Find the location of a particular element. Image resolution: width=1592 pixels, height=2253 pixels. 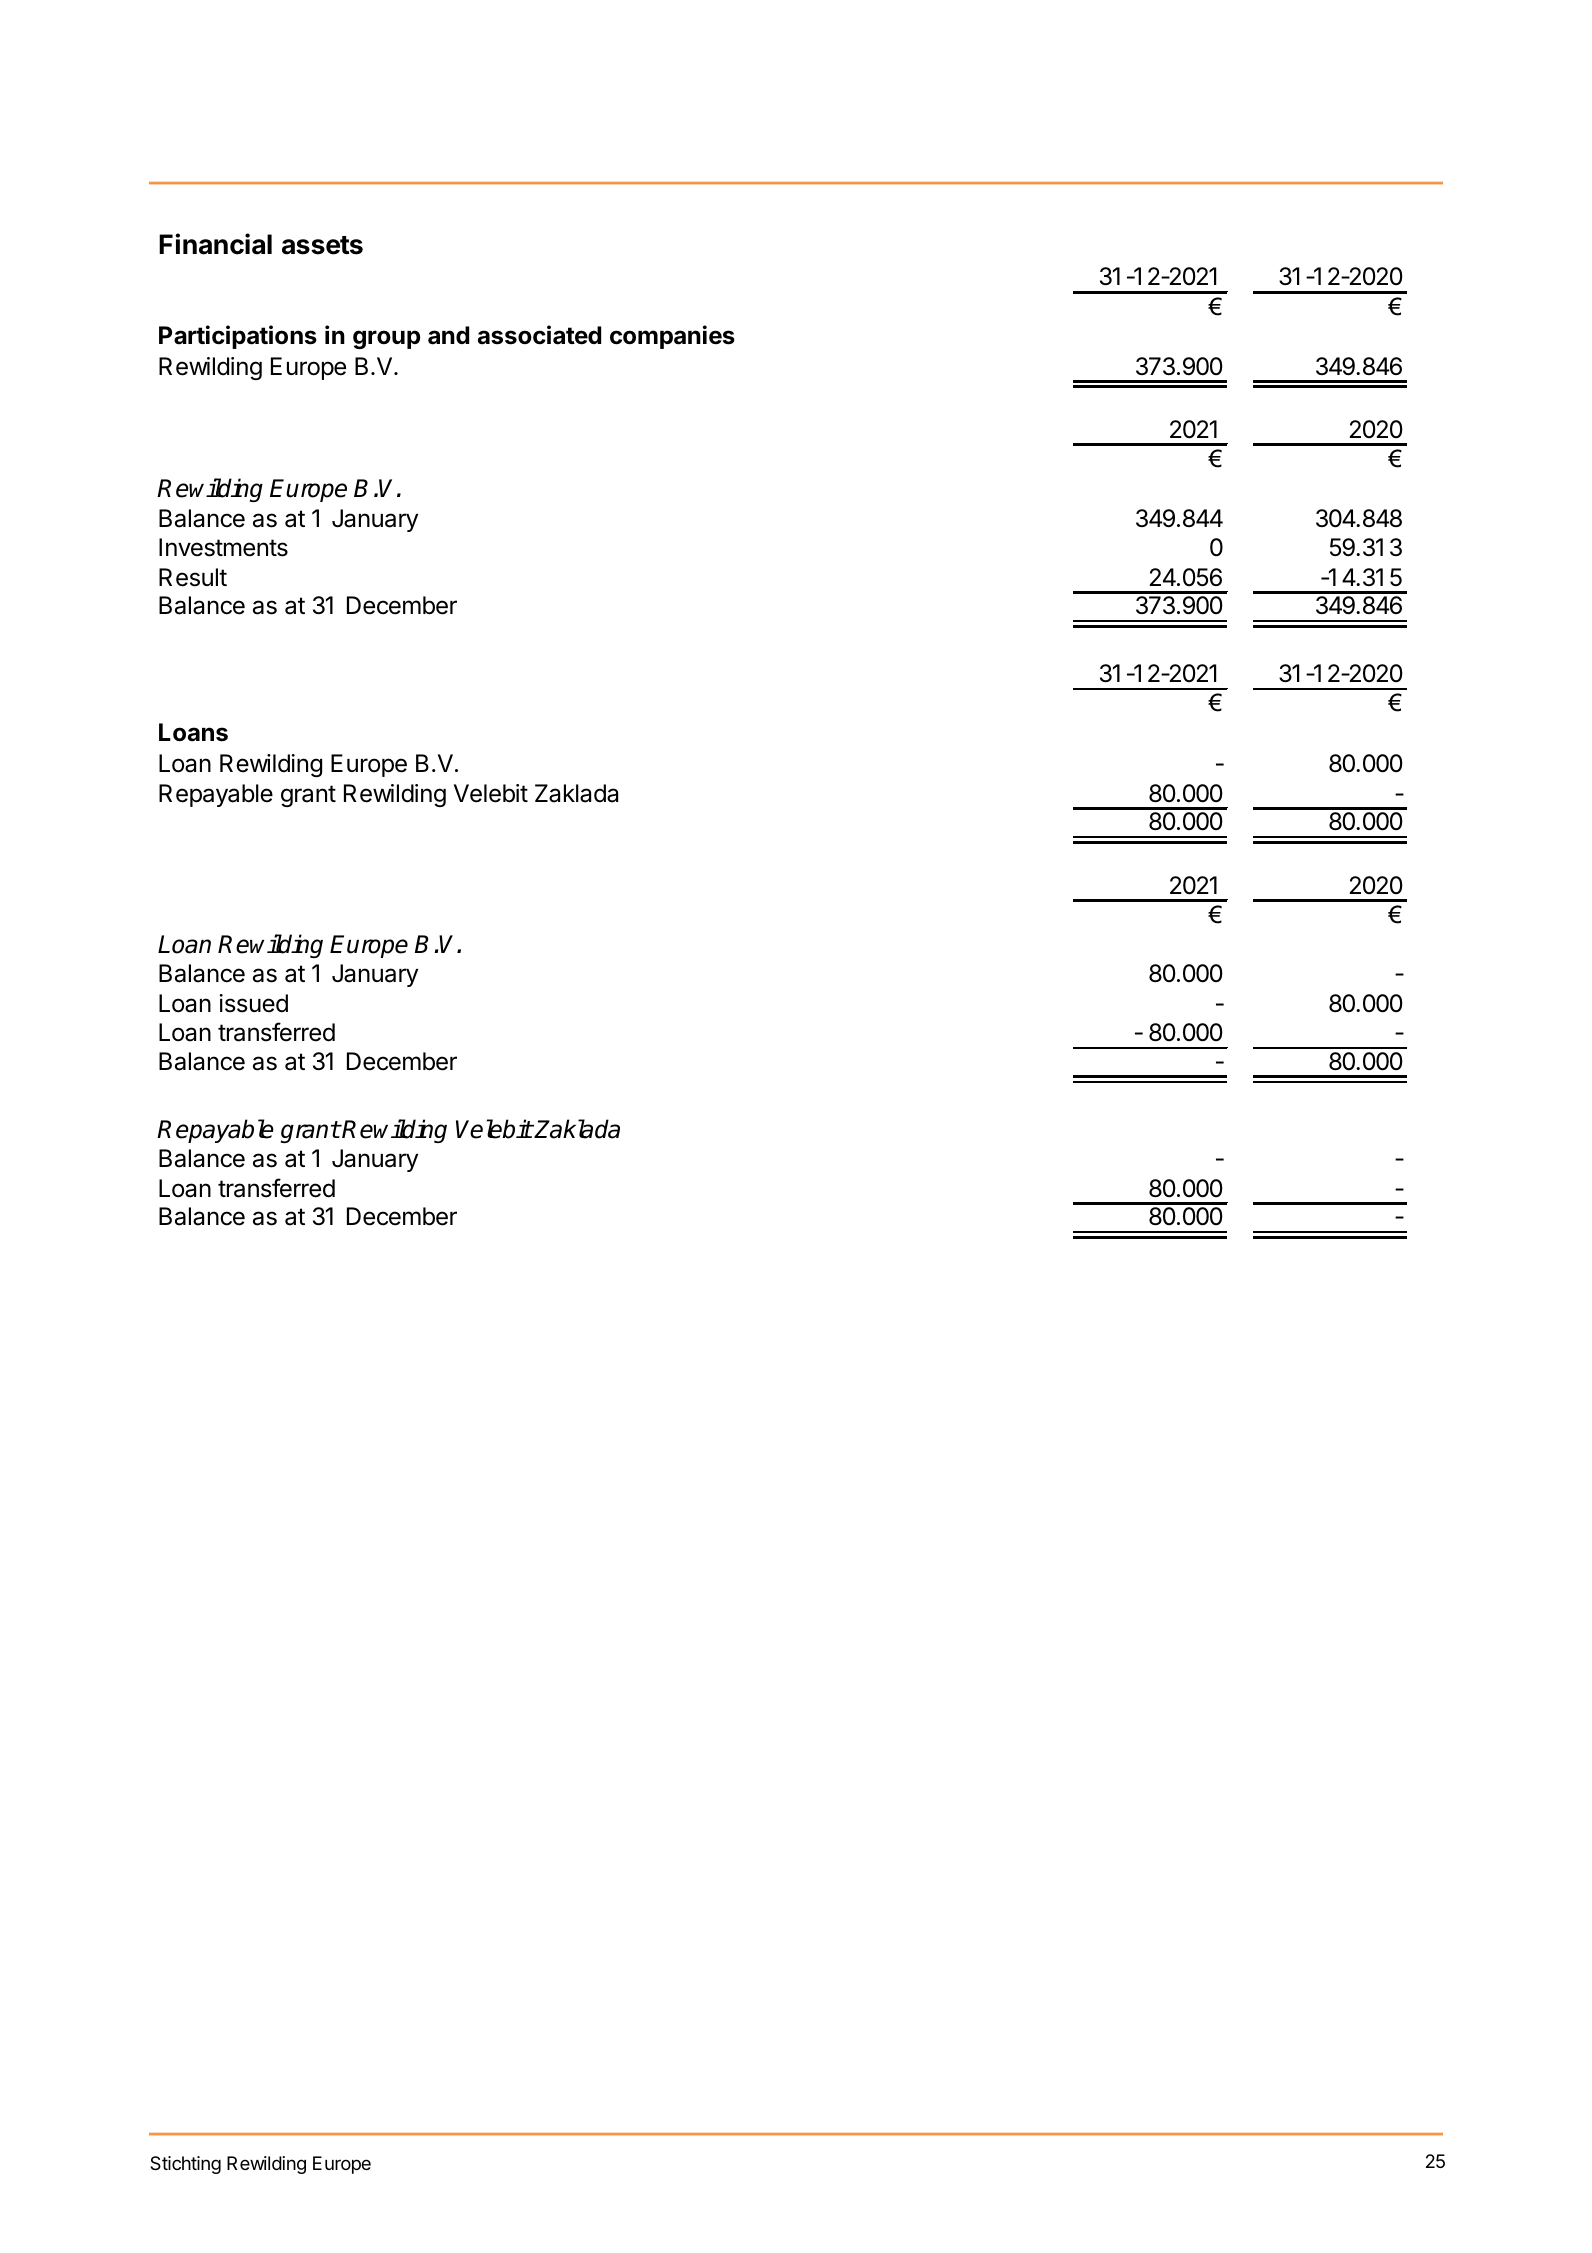

group is located at coordinates (386, 339).
